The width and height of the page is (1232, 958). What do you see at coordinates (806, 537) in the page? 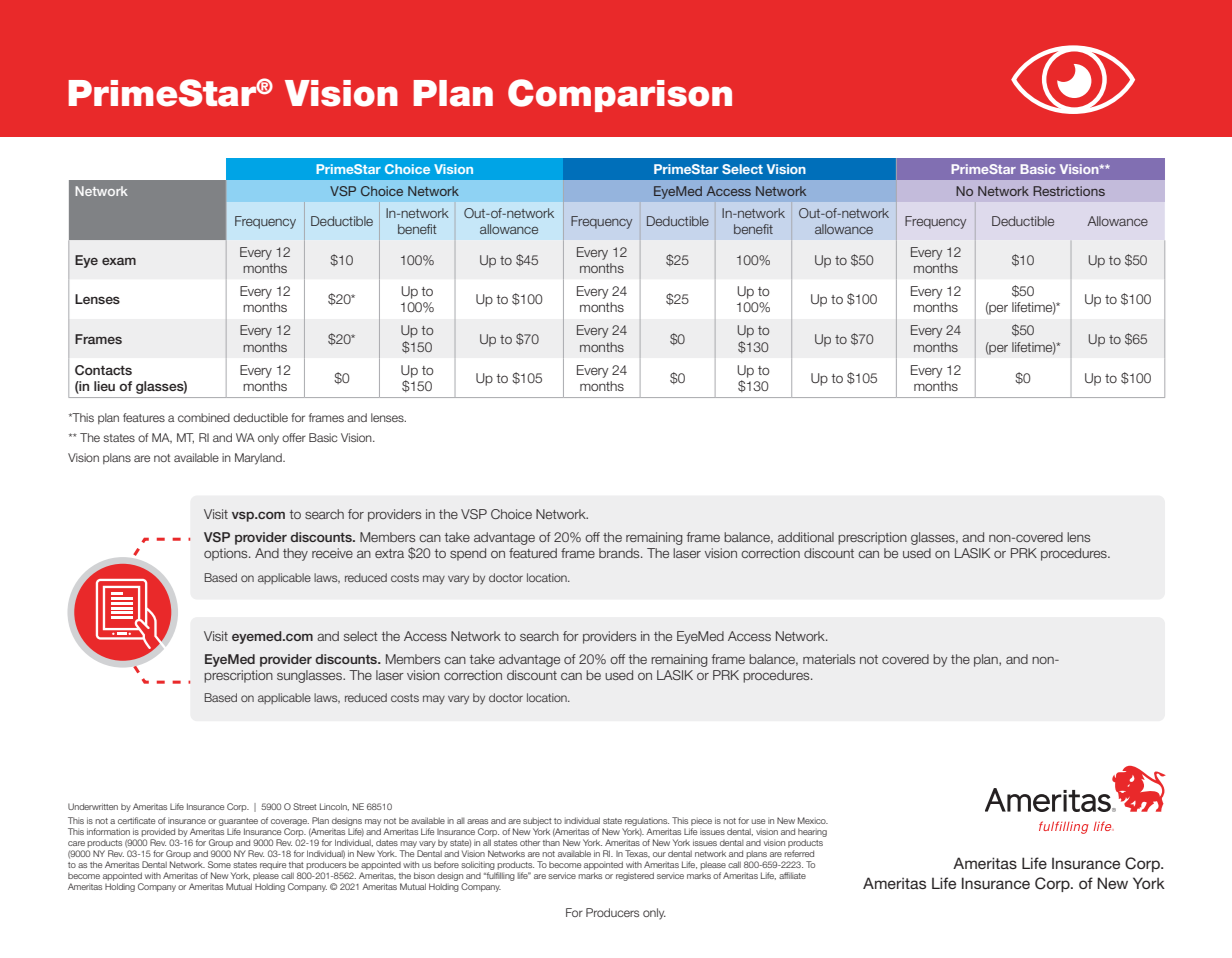
I see `additional` at bounding box center [806, 537].
